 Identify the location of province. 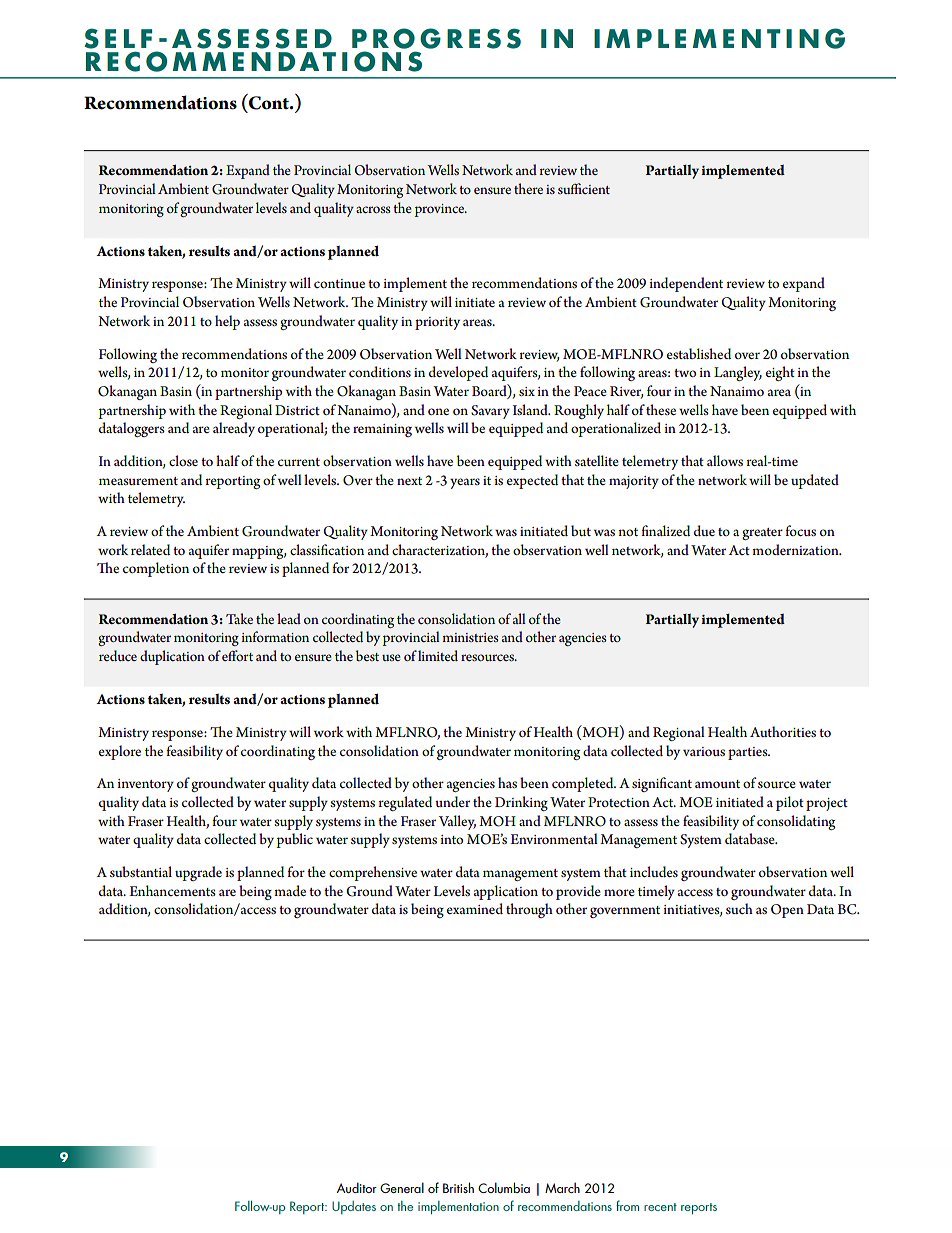
(441, 210).
